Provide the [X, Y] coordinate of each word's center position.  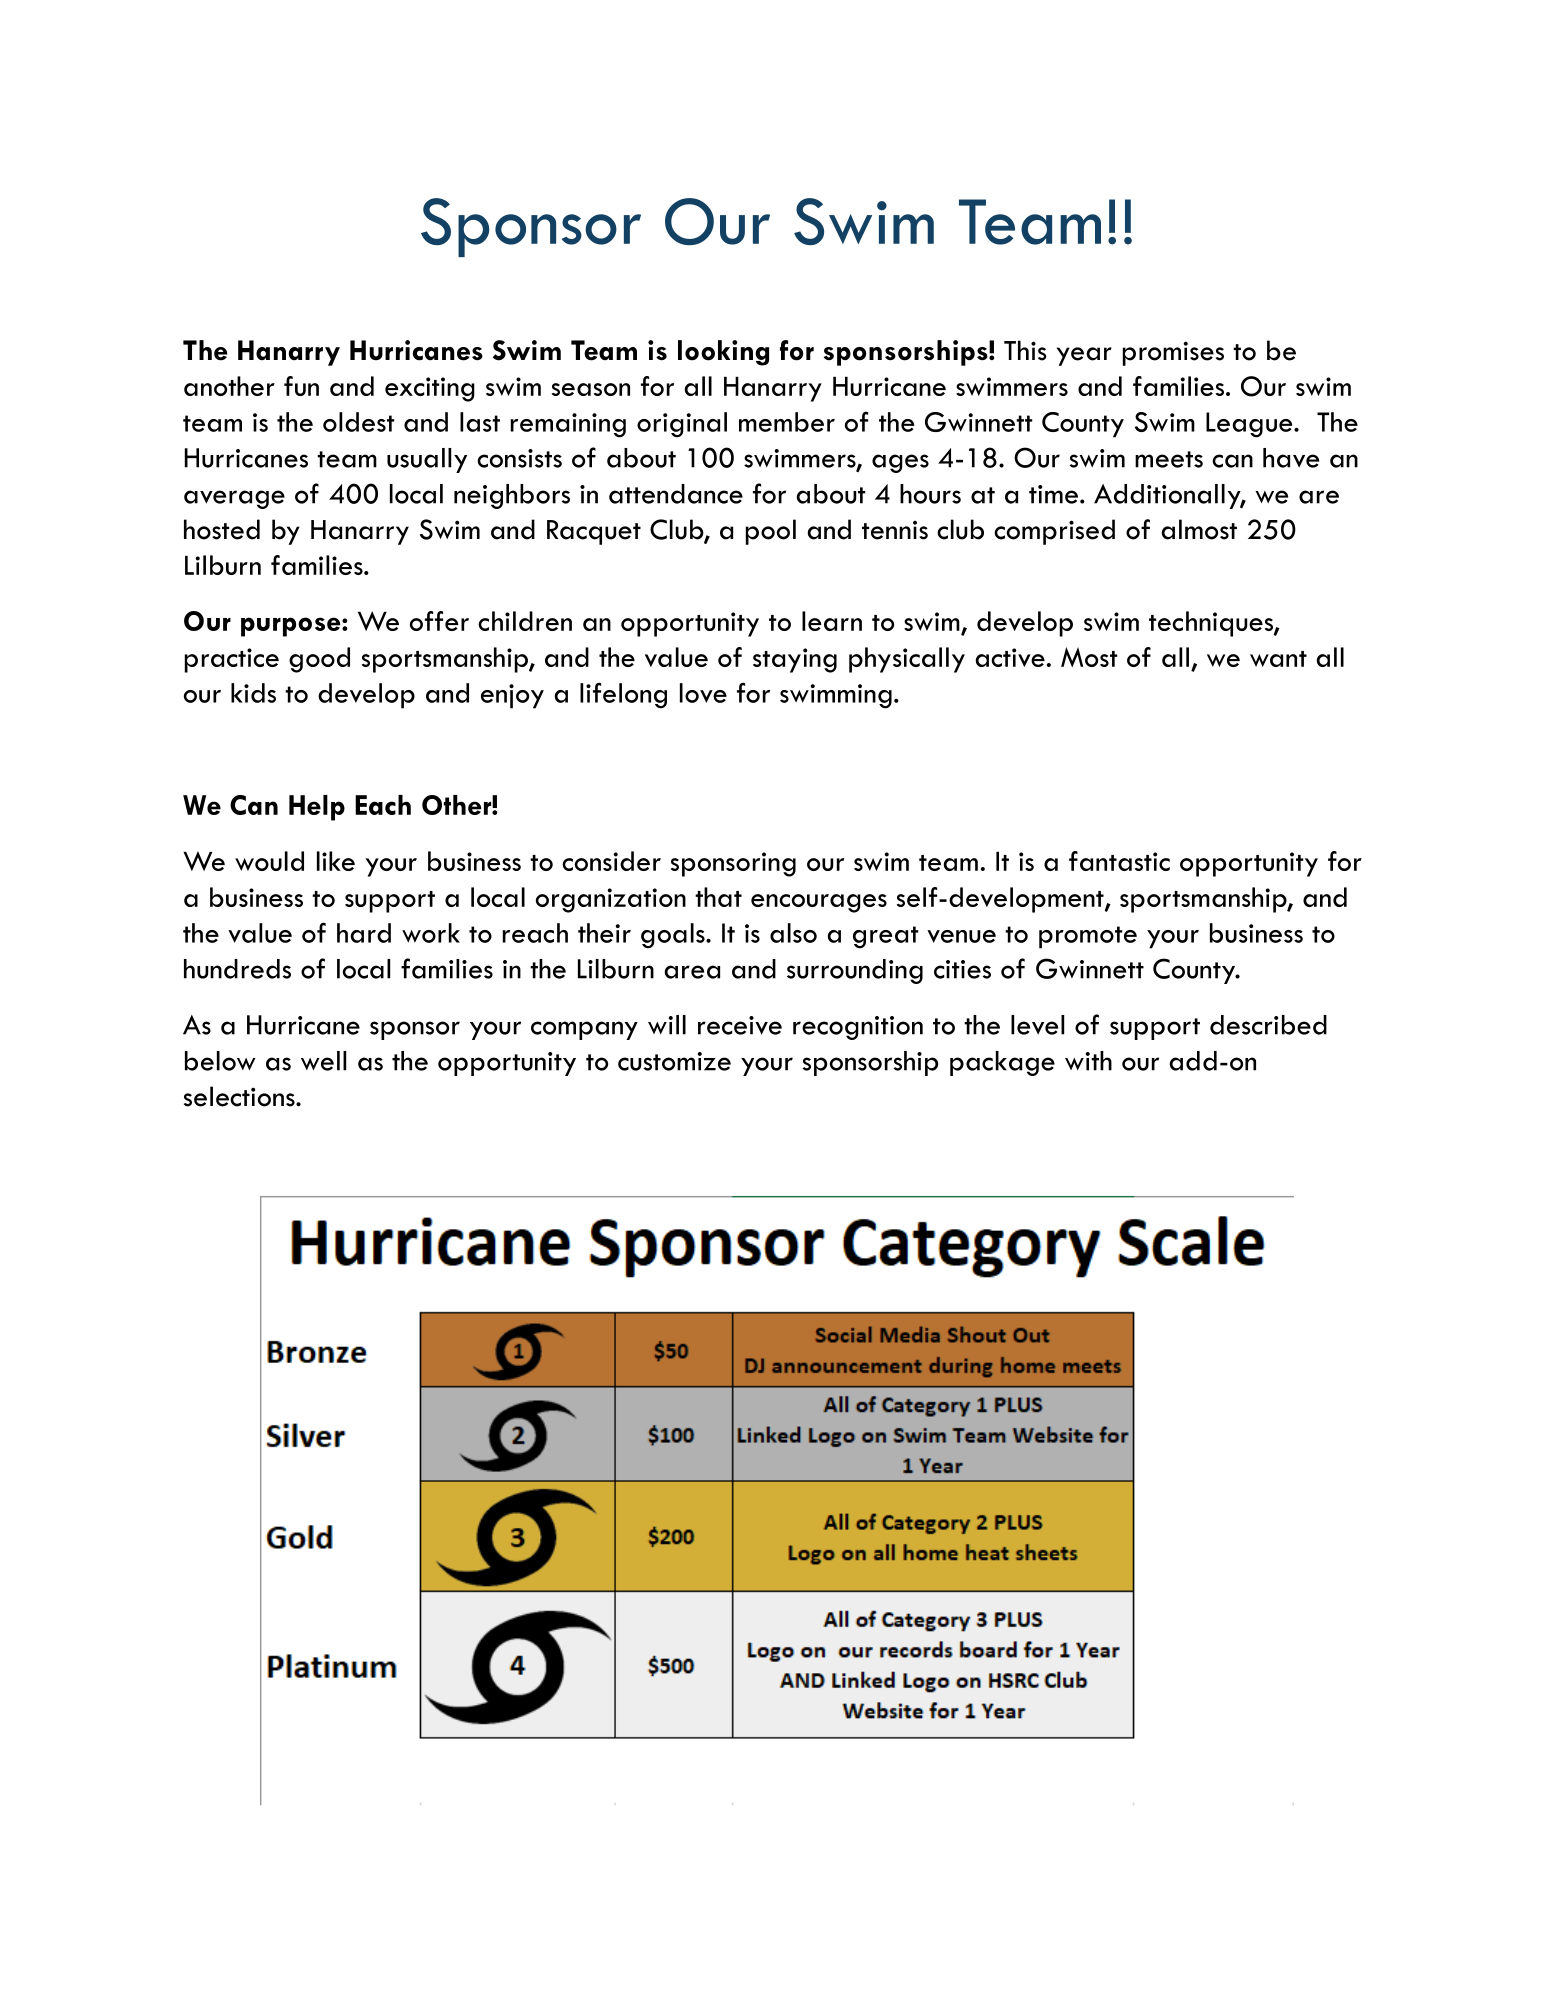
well [323, 1061]
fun [301, 386]
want [1278, 659]
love [703, 693]
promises [1173, 353]
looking [723, 353]
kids [253, 693]
